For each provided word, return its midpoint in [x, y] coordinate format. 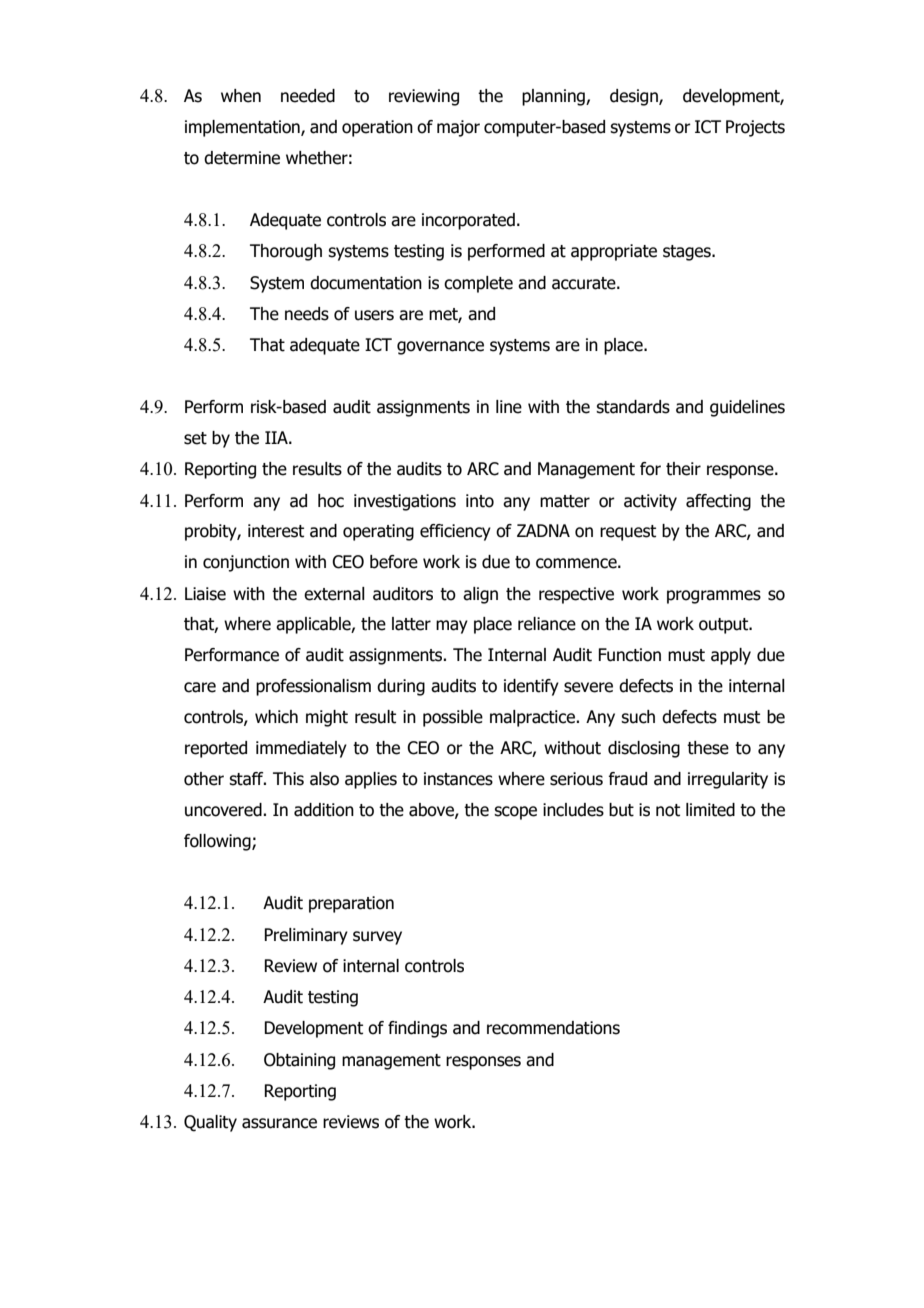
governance [440, 348]
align [480, 595]
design [635, 97]
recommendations [553, 1028]
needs [307, 314]
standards [633, 407]
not [668, 810]
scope [515, 813]
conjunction [246, 563]
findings [417, 1029]
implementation [243, 128]
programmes [714, 597]
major [458, 128]
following [218, 842]
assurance [279, 1123]
